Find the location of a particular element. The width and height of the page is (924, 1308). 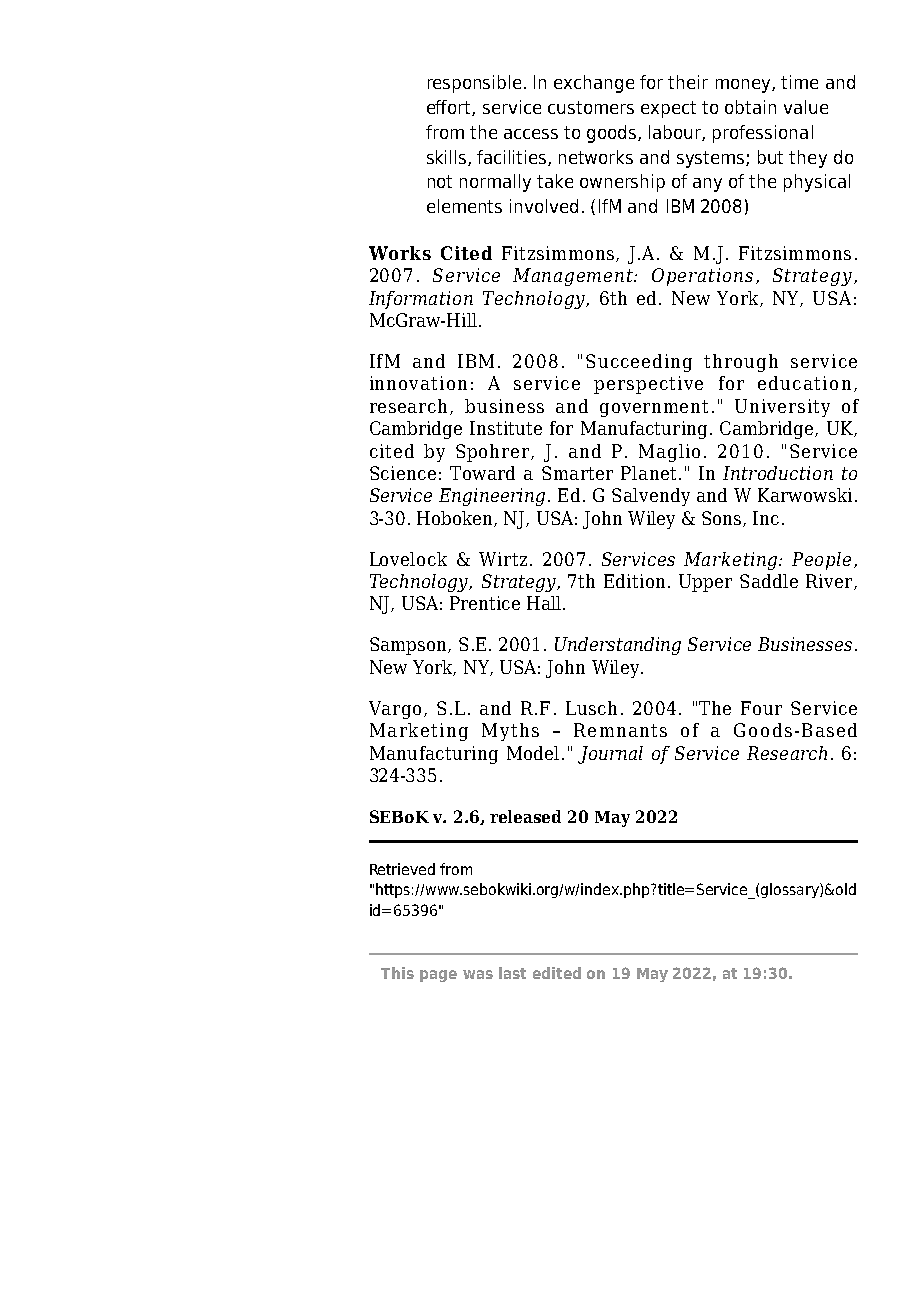

innovation is located at coordinates (418, 383).
